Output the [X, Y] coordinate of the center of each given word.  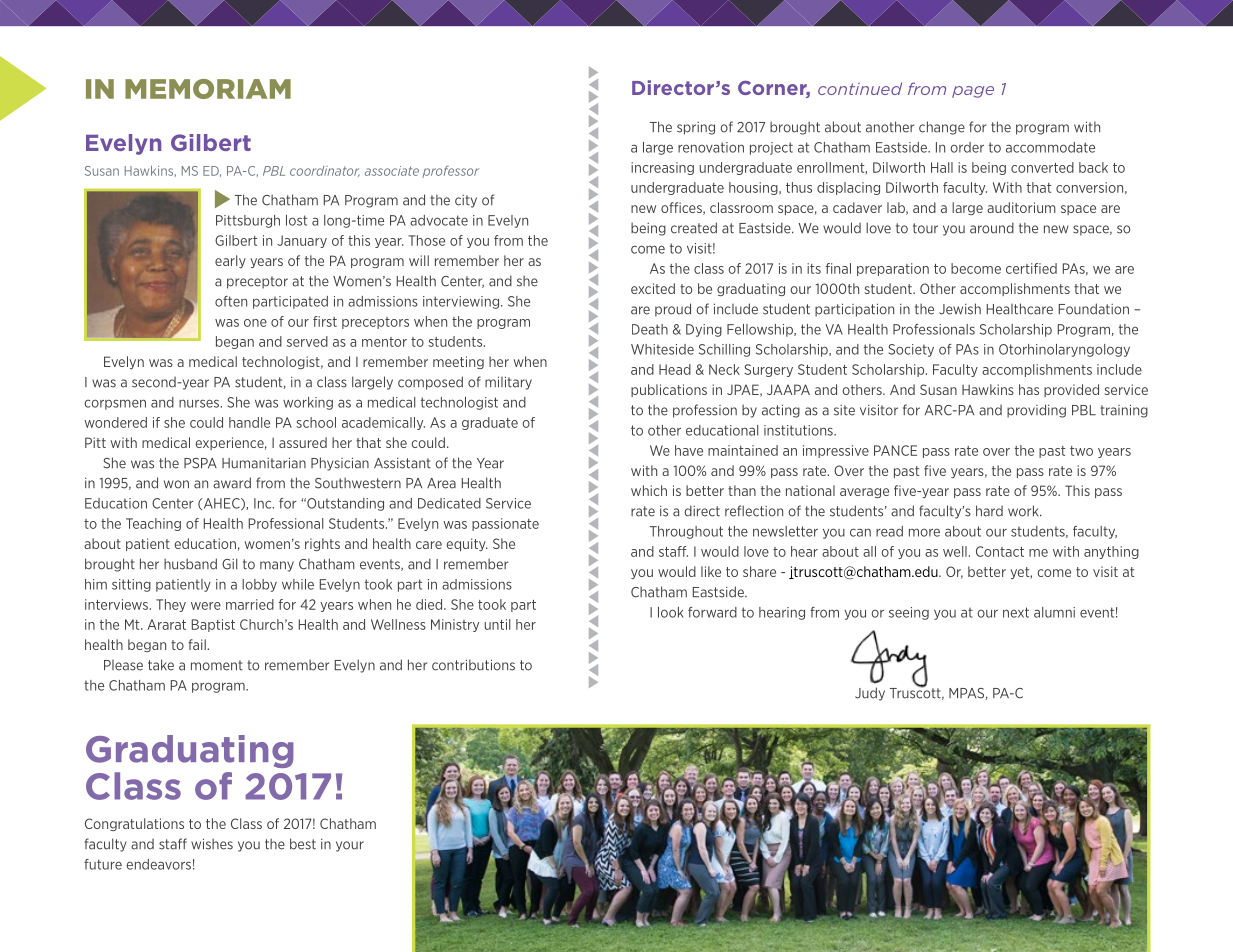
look [671, 612]
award [232, 483]
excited [653, 288]
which [649, 490]
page [973, 92]
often [231, 301]
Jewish [960, 309]
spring [696, 128]
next [1016, 612]
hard [989, 511]
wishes [212, 844]
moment [217, 665]
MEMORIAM [208, 89]
